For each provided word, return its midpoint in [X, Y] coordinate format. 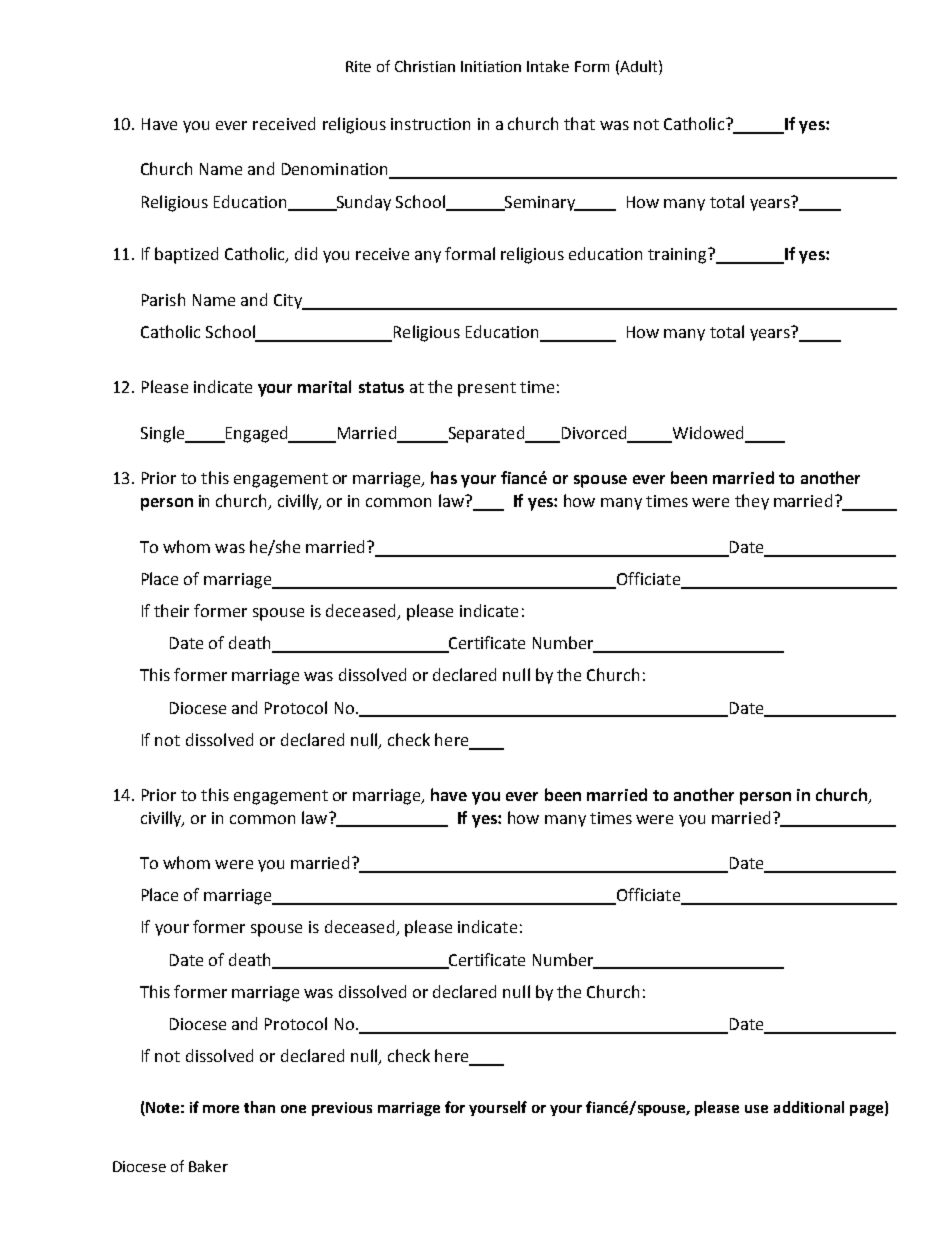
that [579, 123]
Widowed [708, 434]
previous [342, 1109]
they [752, 502]
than [259, 1107]
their [171, 610]
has [444, 477]
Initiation [491, 66]
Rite [358, 66]
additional [809, 1107]
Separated [486, 434]
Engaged [256, 434]
